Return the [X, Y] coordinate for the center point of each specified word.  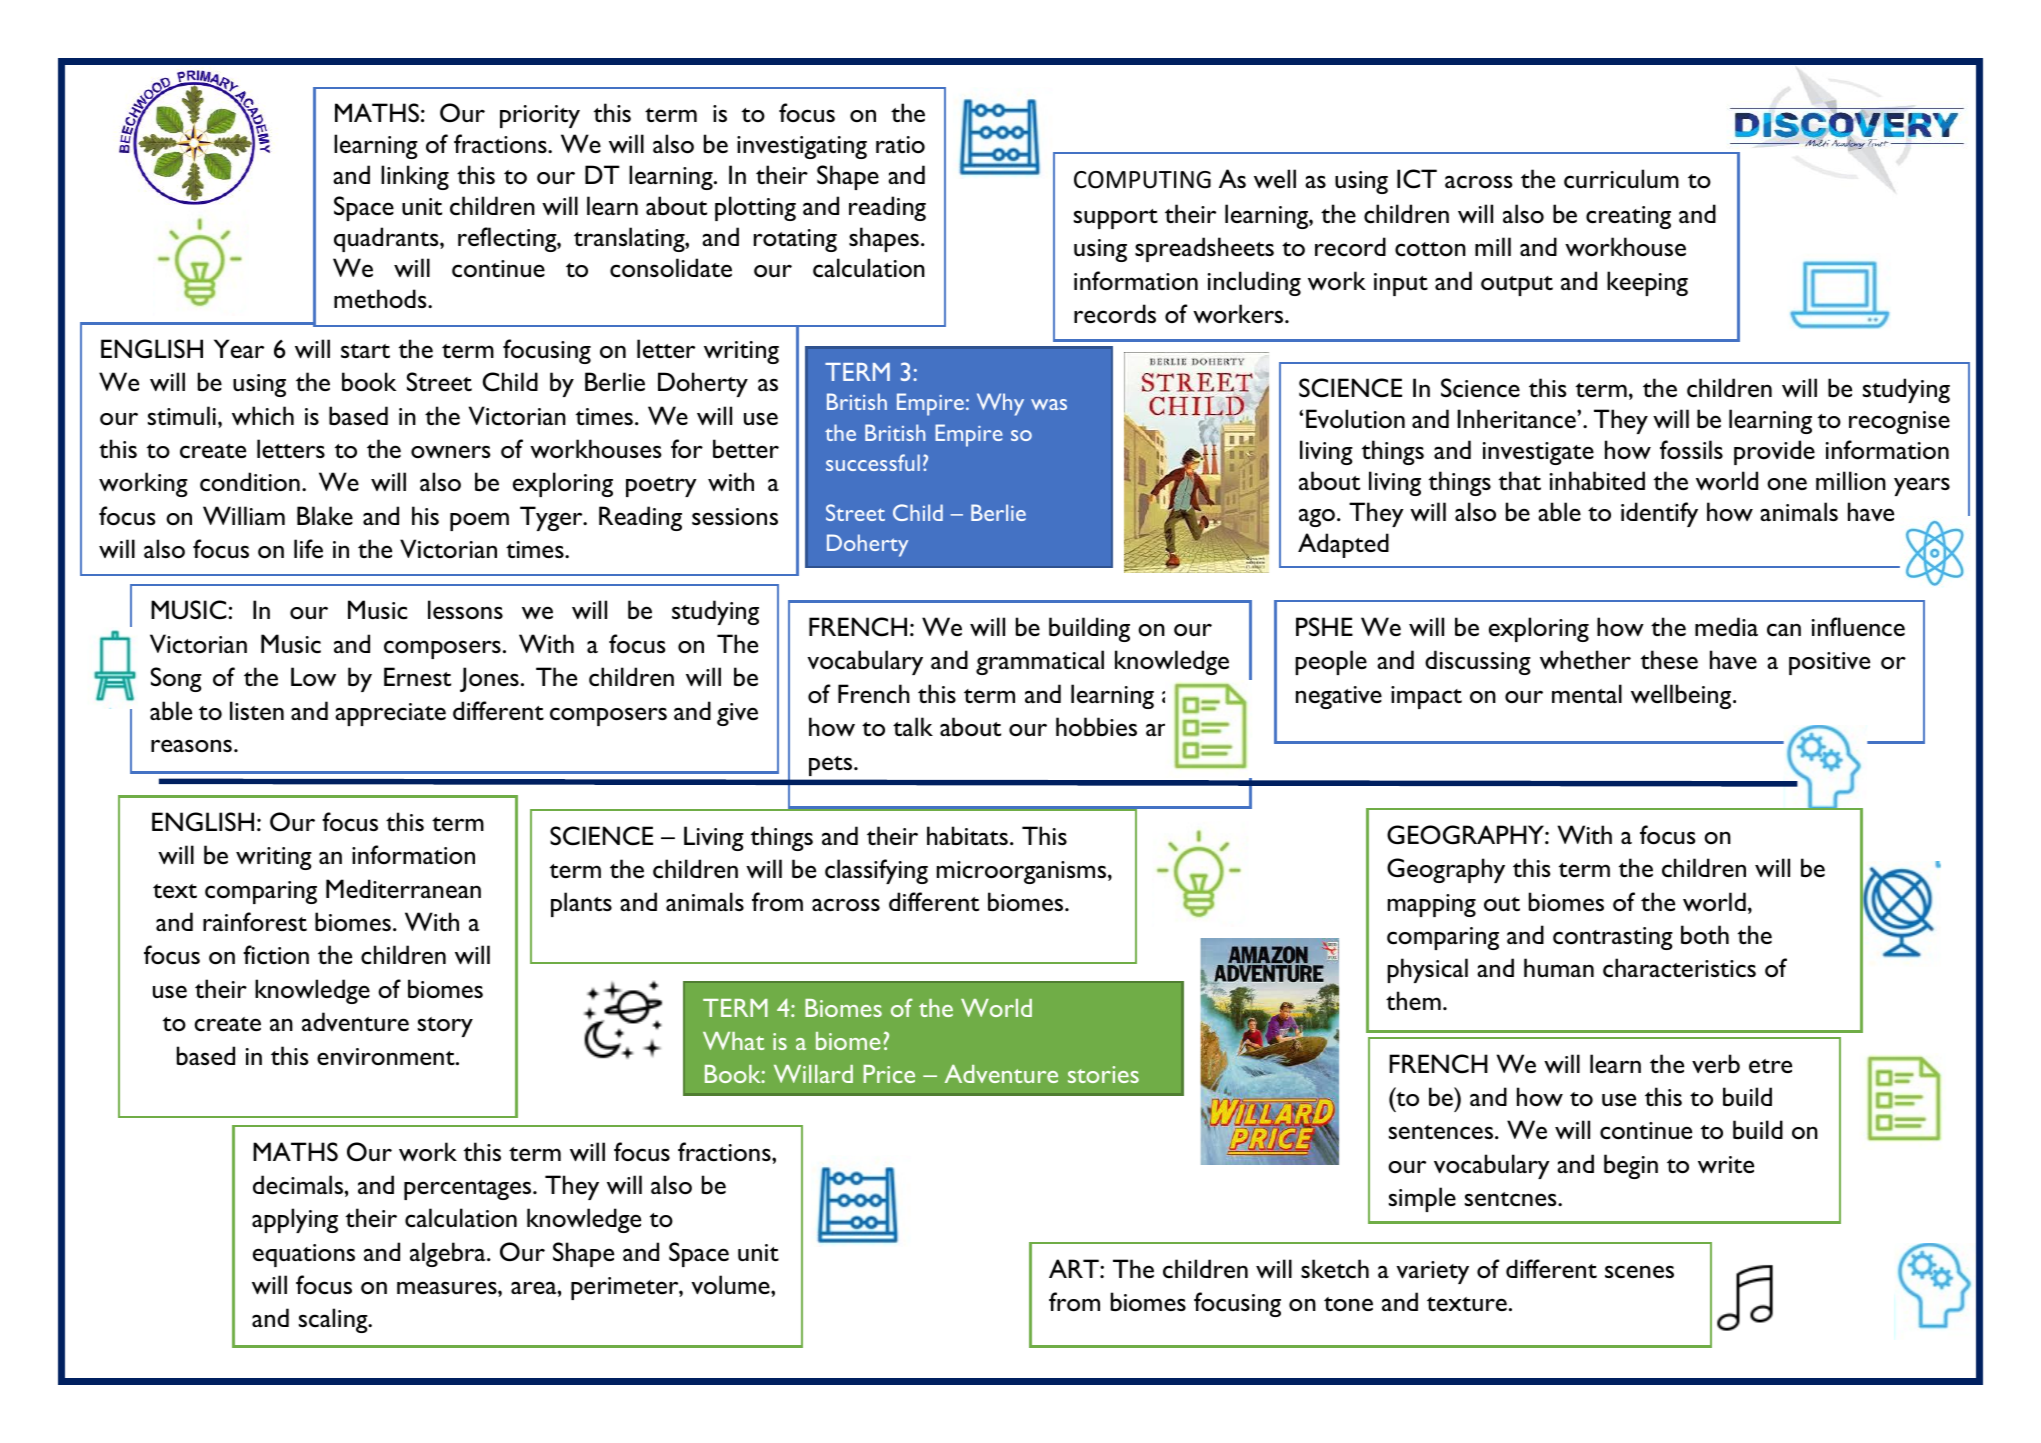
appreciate [390, 714]
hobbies [1096, 727]
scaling [334, 1320]
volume [731, 1285]
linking [415, 177]
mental [1587, 693]
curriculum [1621, 179]
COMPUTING [1142, 180]
